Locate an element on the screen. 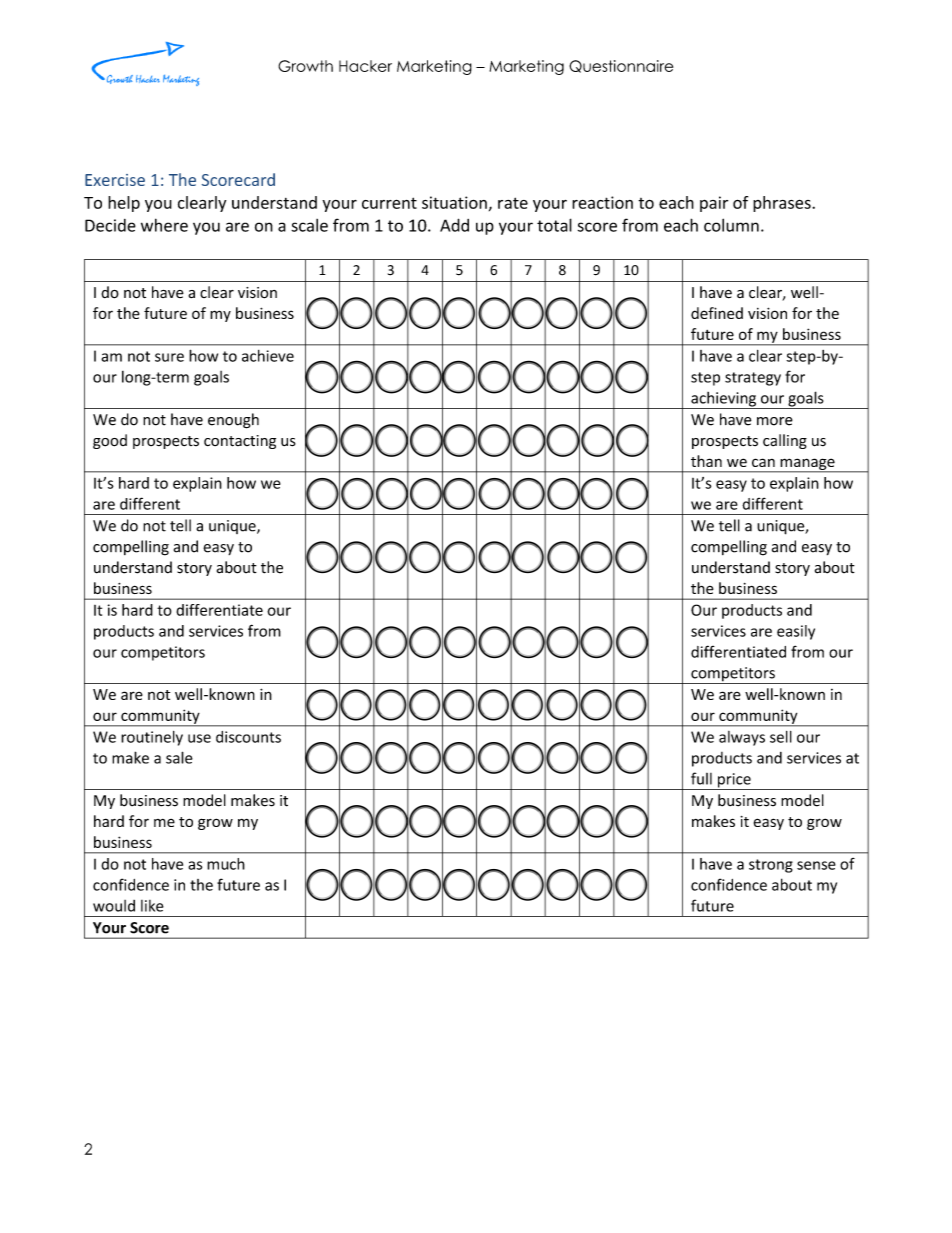 This screenshot has height=1233, width=952. much is located at coordinates (226, 864).
